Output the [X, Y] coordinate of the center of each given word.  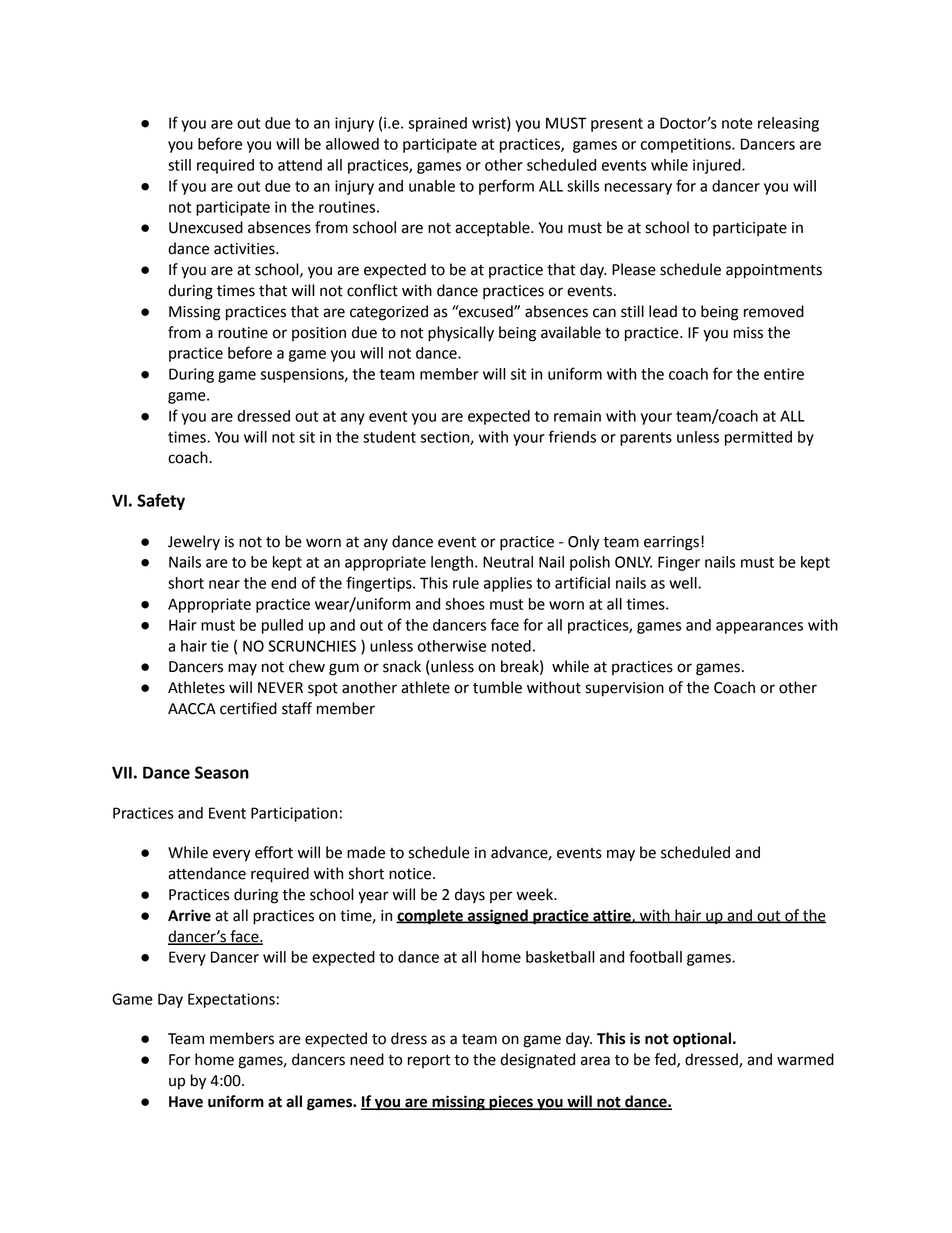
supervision [624, 689]
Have [186, 1102]
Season [222, 772]
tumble [497, 687]
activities [245, 249]
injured [718, 166]
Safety [161, 501]
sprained [437, 124]
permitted [758, 438]
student [389, 437]
